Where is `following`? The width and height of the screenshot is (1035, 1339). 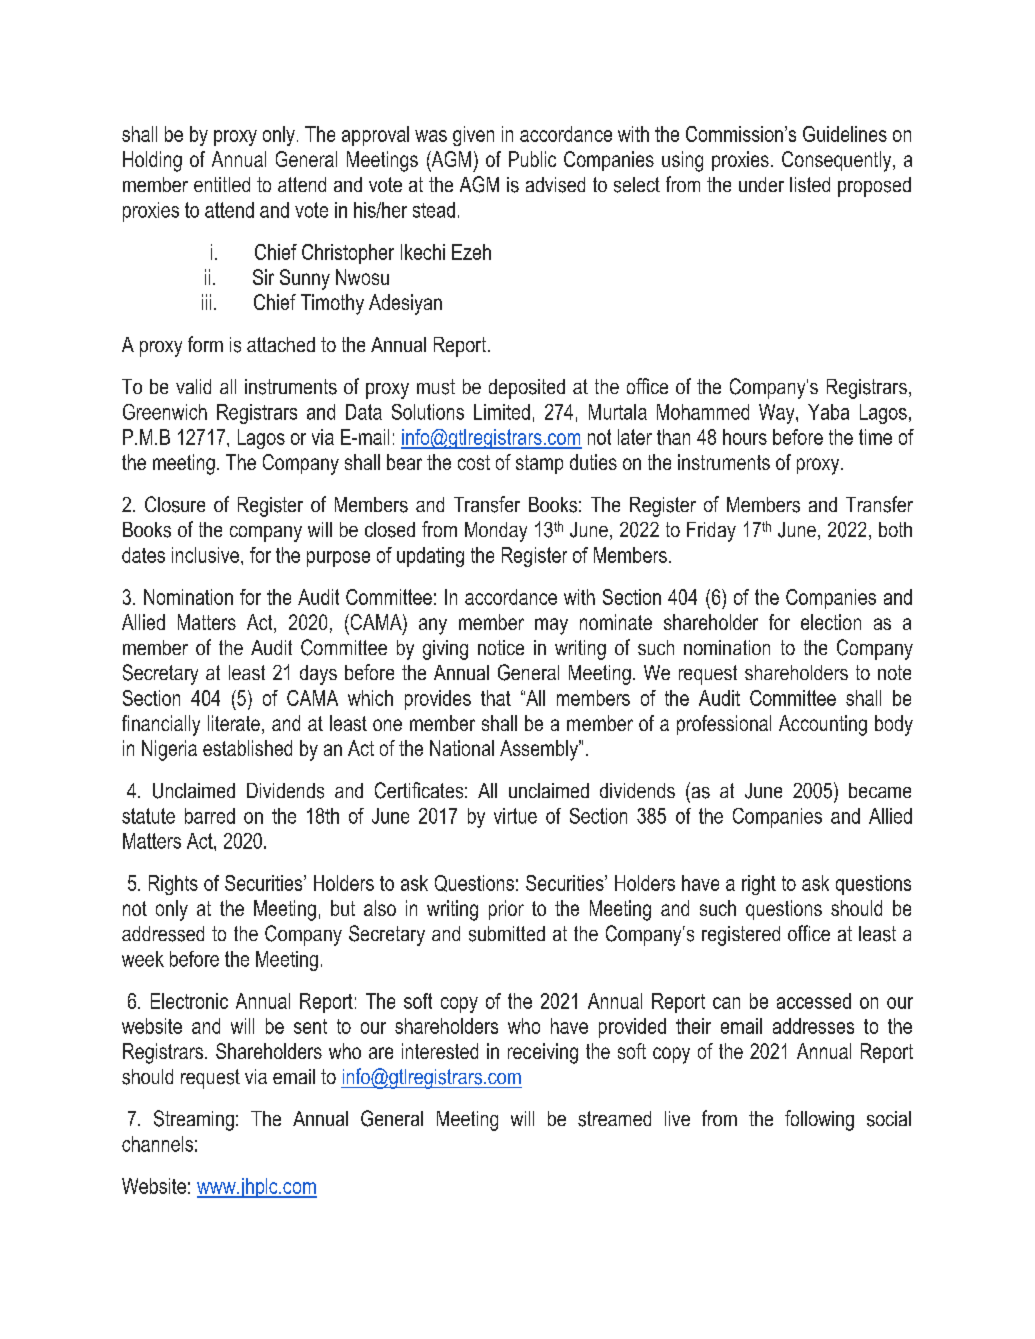 following is located at coordinates (819, 1120).
